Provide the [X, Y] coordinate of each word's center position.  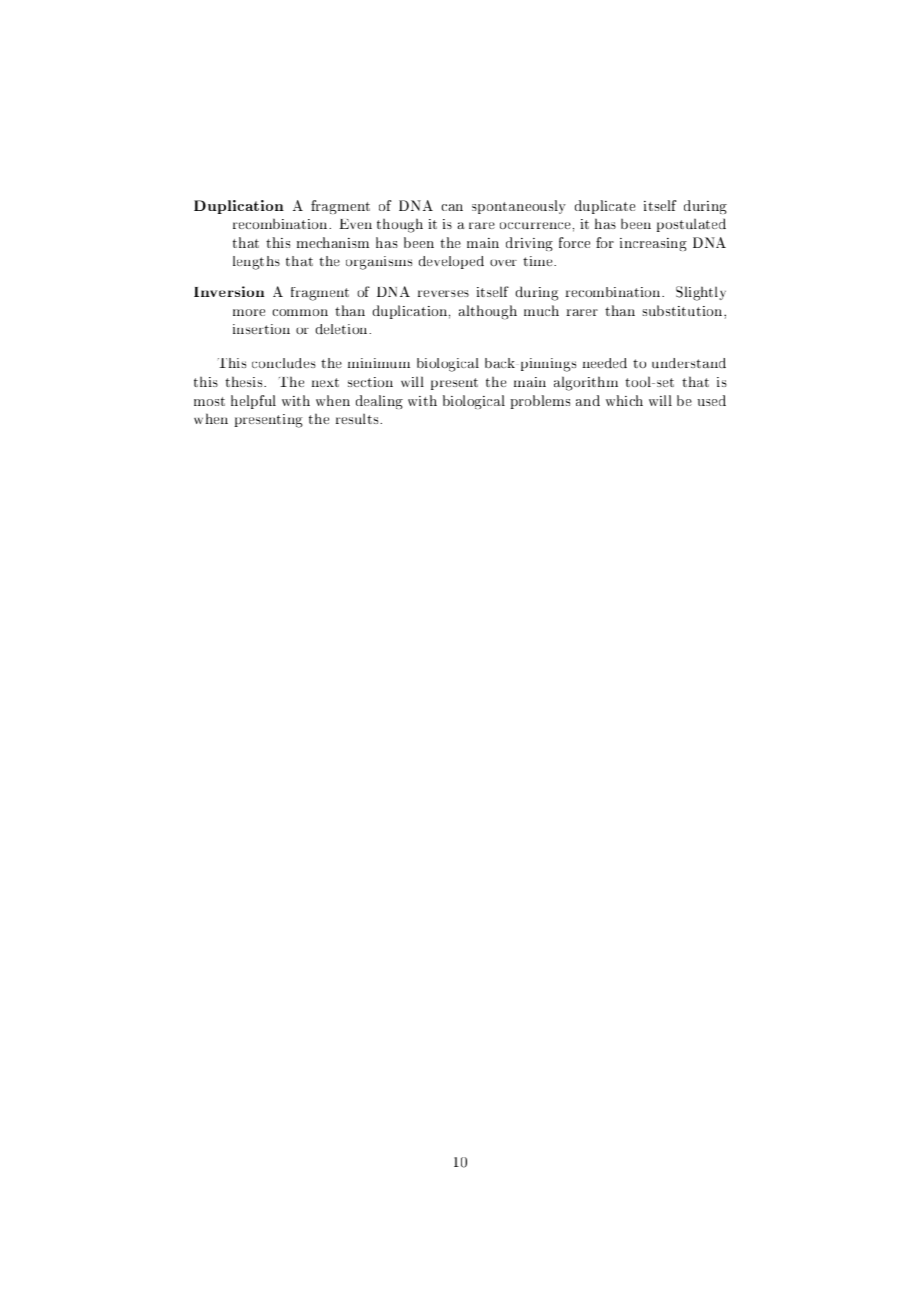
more [249, 312]
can [452, 207]
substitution [683, 310]
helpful [253, 402]
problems [540, 402]
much [541, 310]
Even [355, 224]
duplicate [605, 207]
